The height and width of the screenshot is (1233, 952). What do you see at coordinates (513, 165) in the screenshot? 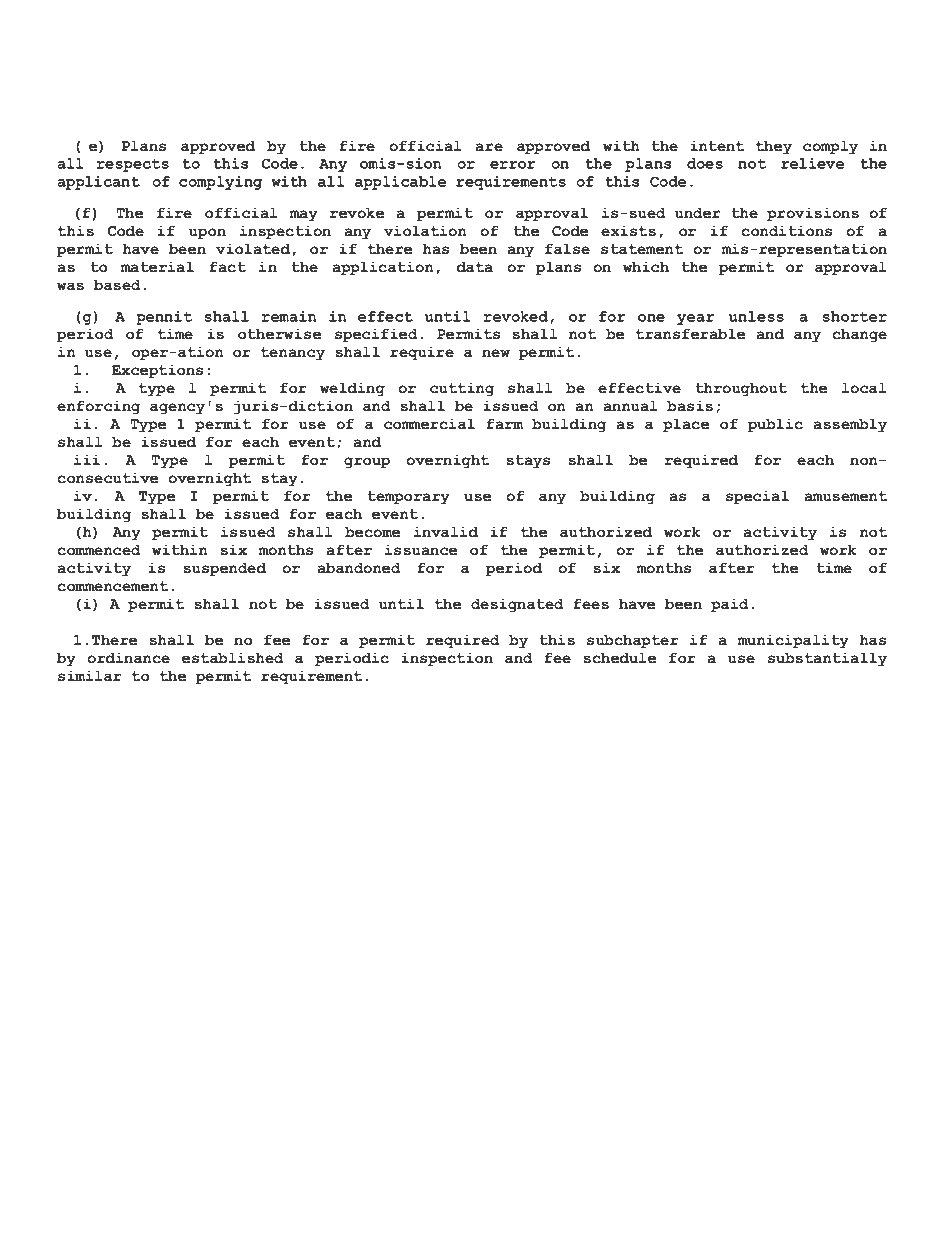
I see `error` at bounding box center [513, 165].
